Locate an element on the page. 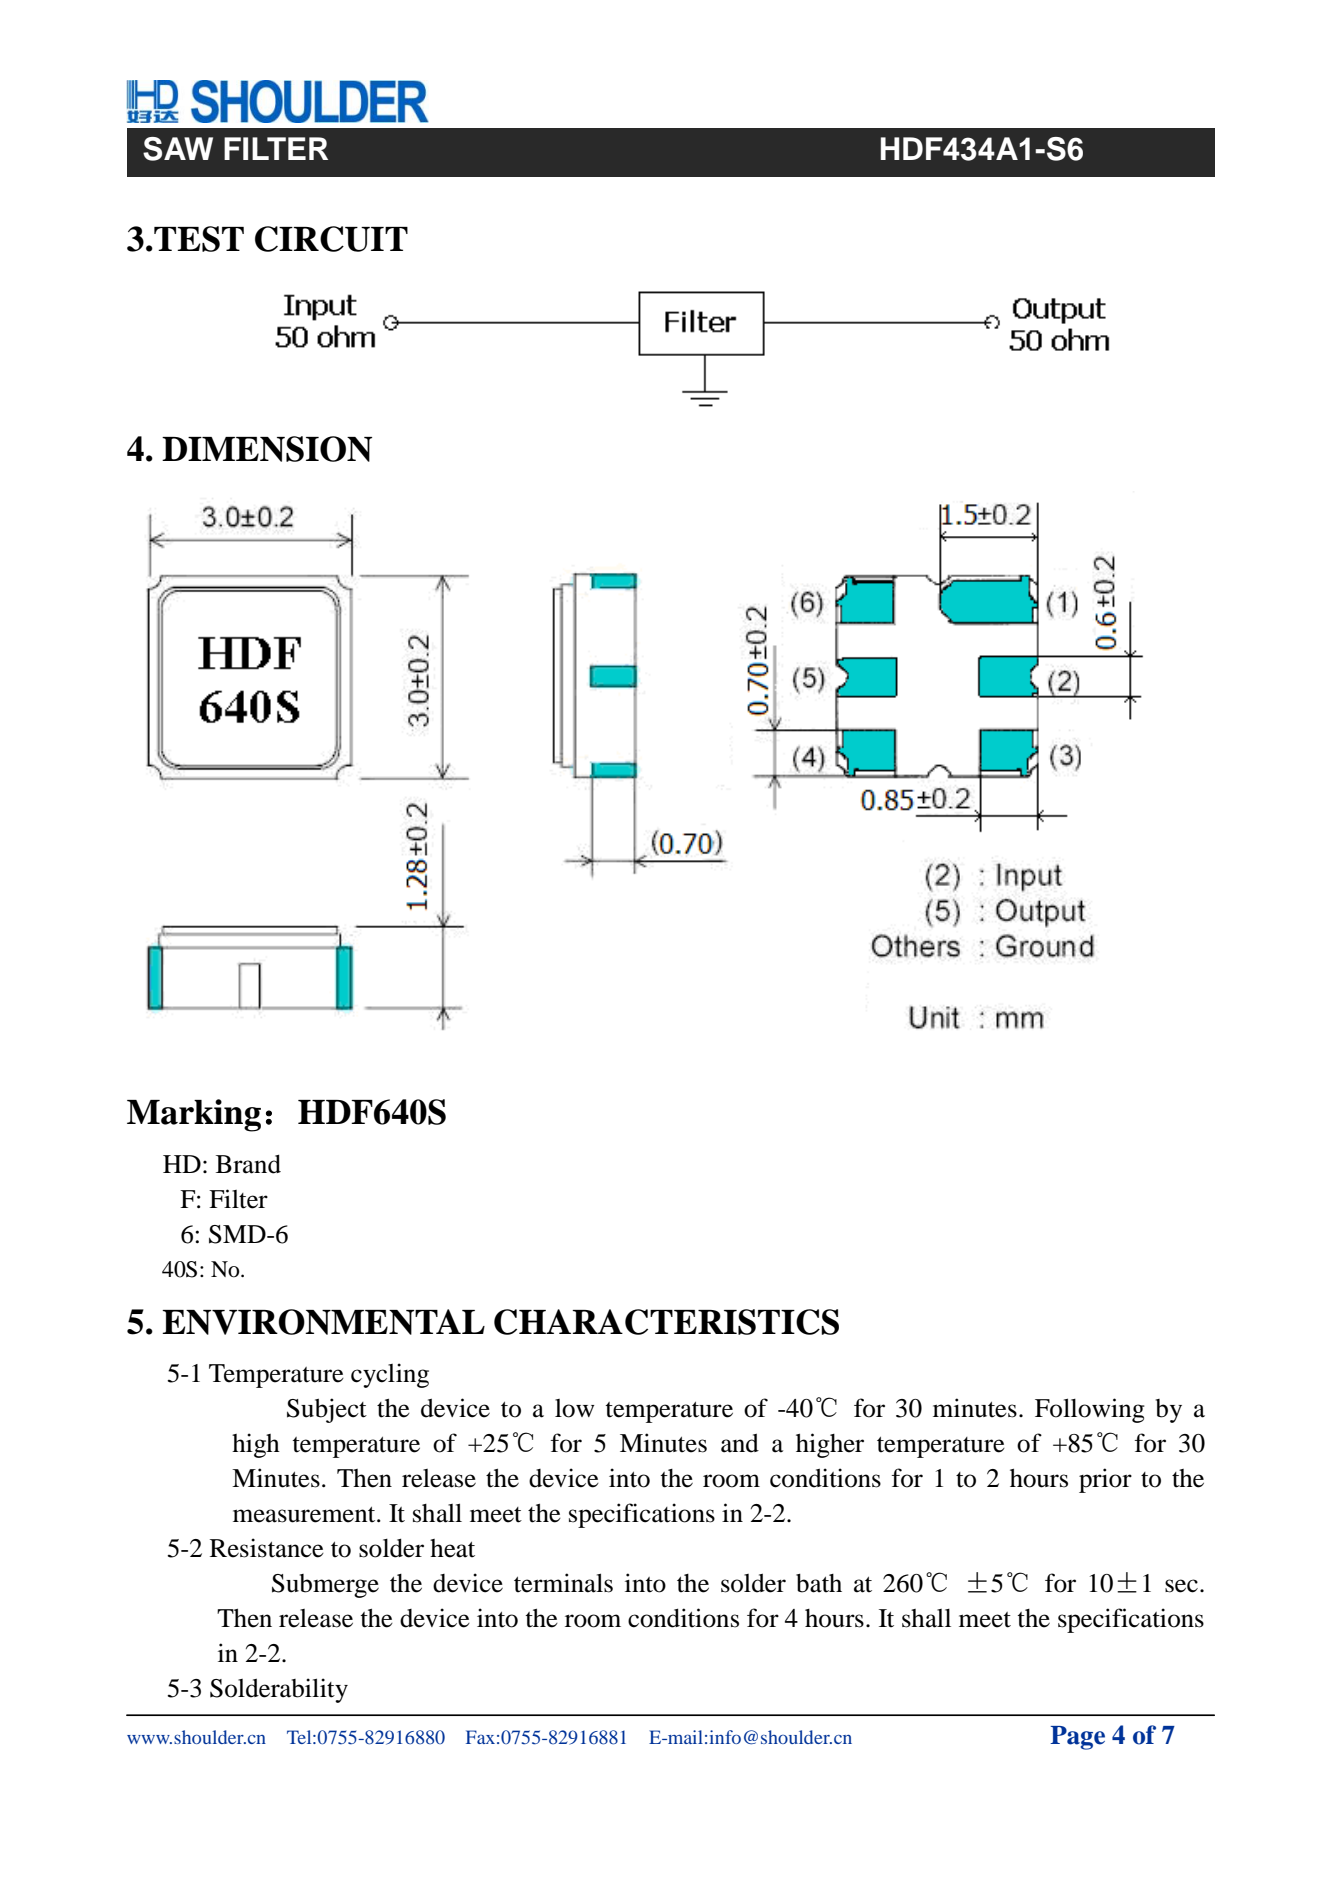 Image resolution: width=1332 pixels, height=1884 pixels. Page is located at coordinates (1077, 1738).
